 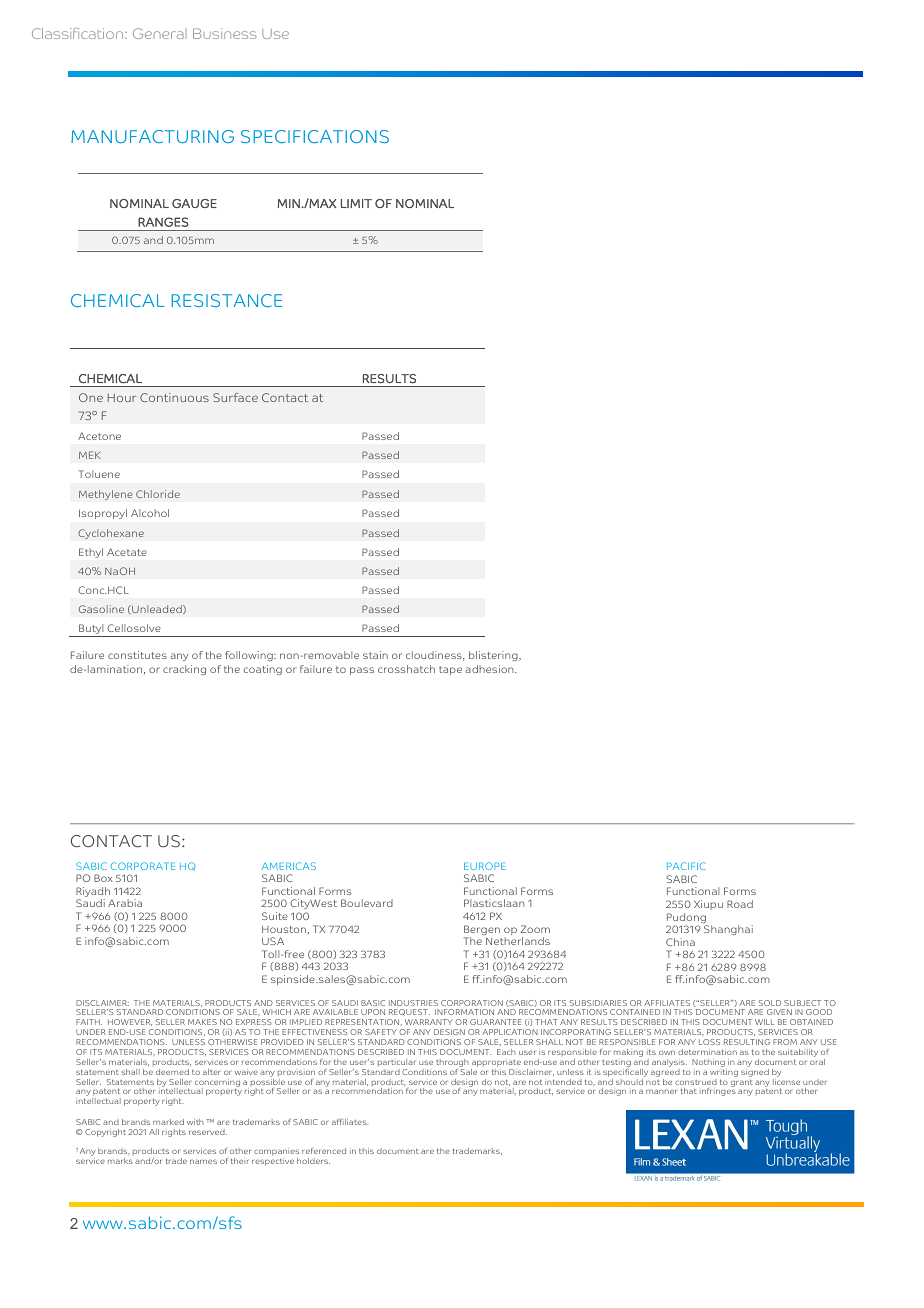 I want to click on Surface, so click(x=235, y=397).
